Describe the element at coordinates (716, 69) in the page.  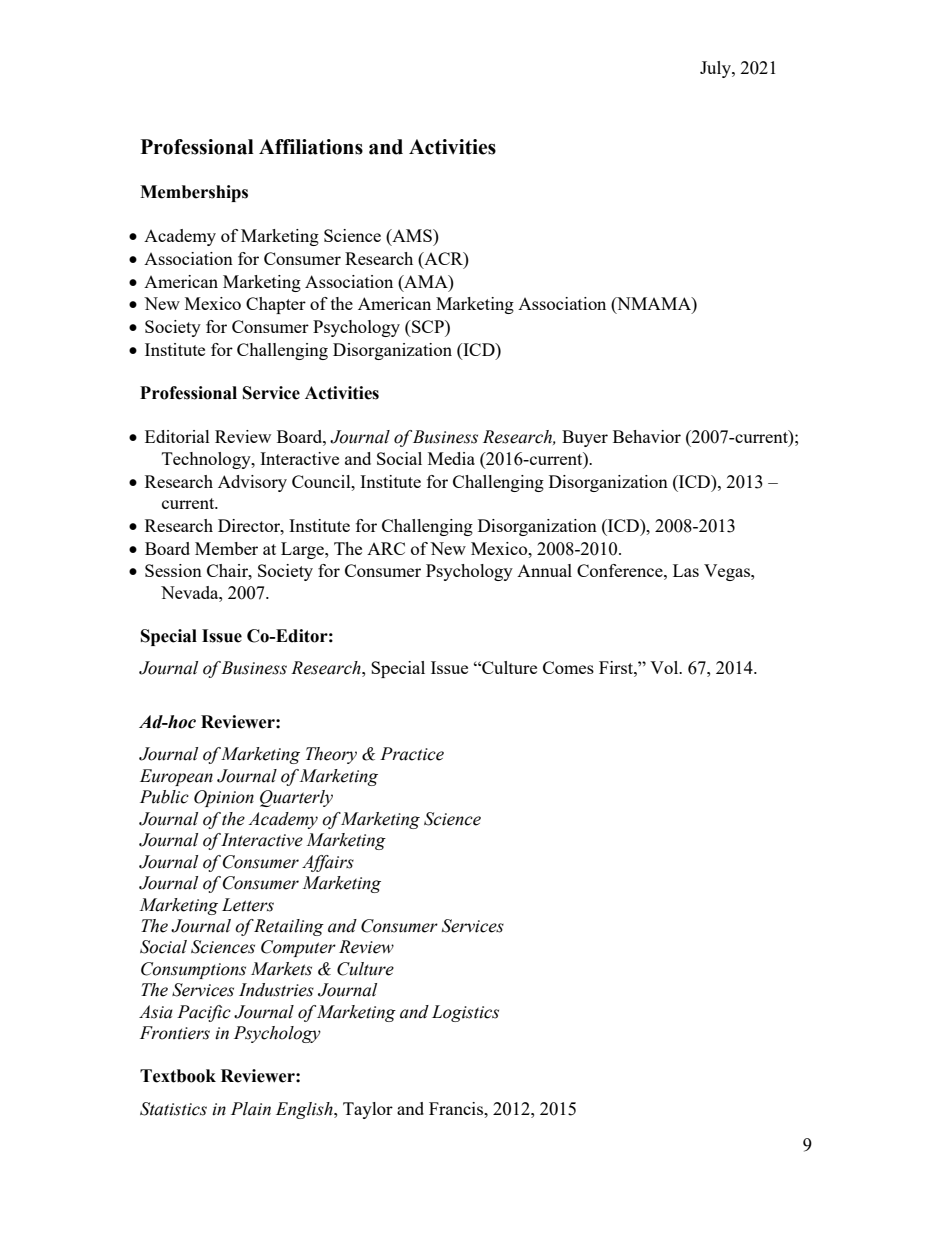
I see `July` at that location.
